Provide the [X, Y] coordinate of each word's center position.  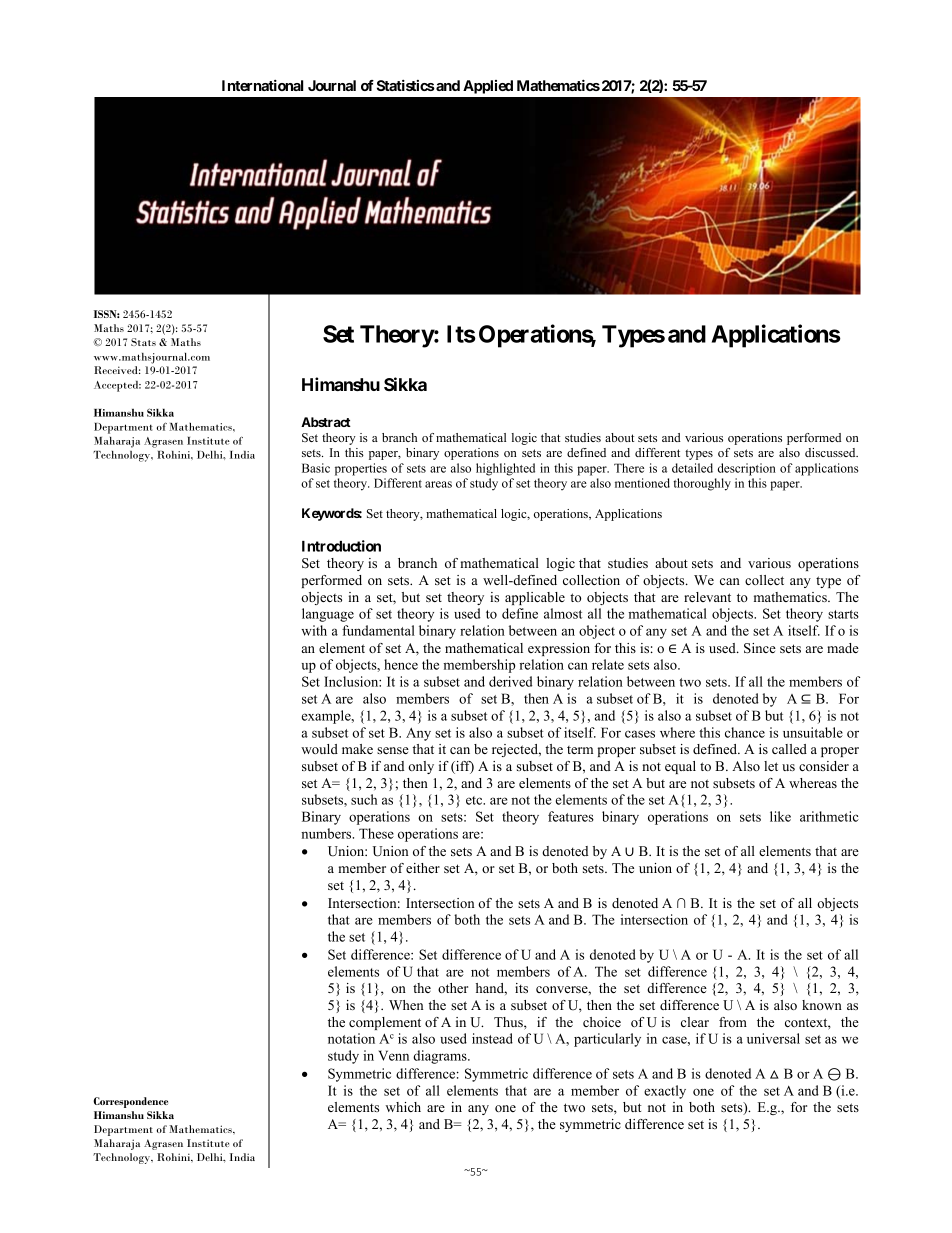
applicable [535, 598]
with [314, 630]
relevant [707, 597]
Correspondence [130, 1102]
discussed [831, 452]
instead [492, 1038]
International [262, 85]
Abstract [326, 422]
